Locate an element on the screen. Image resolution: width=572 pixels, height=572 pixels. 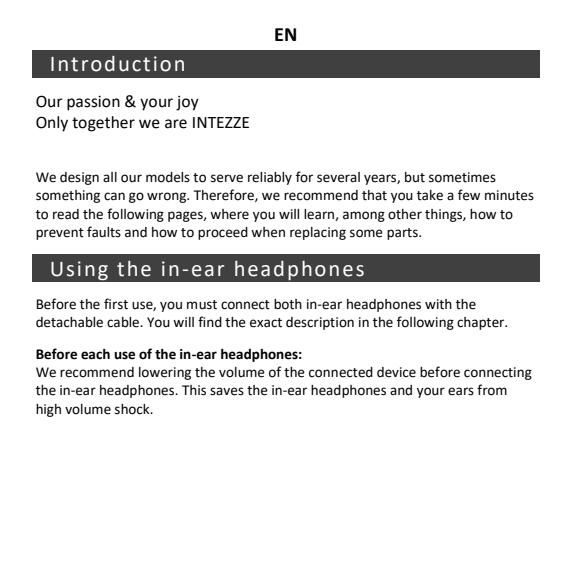
Introduction is located at coordinates (117, 64).
